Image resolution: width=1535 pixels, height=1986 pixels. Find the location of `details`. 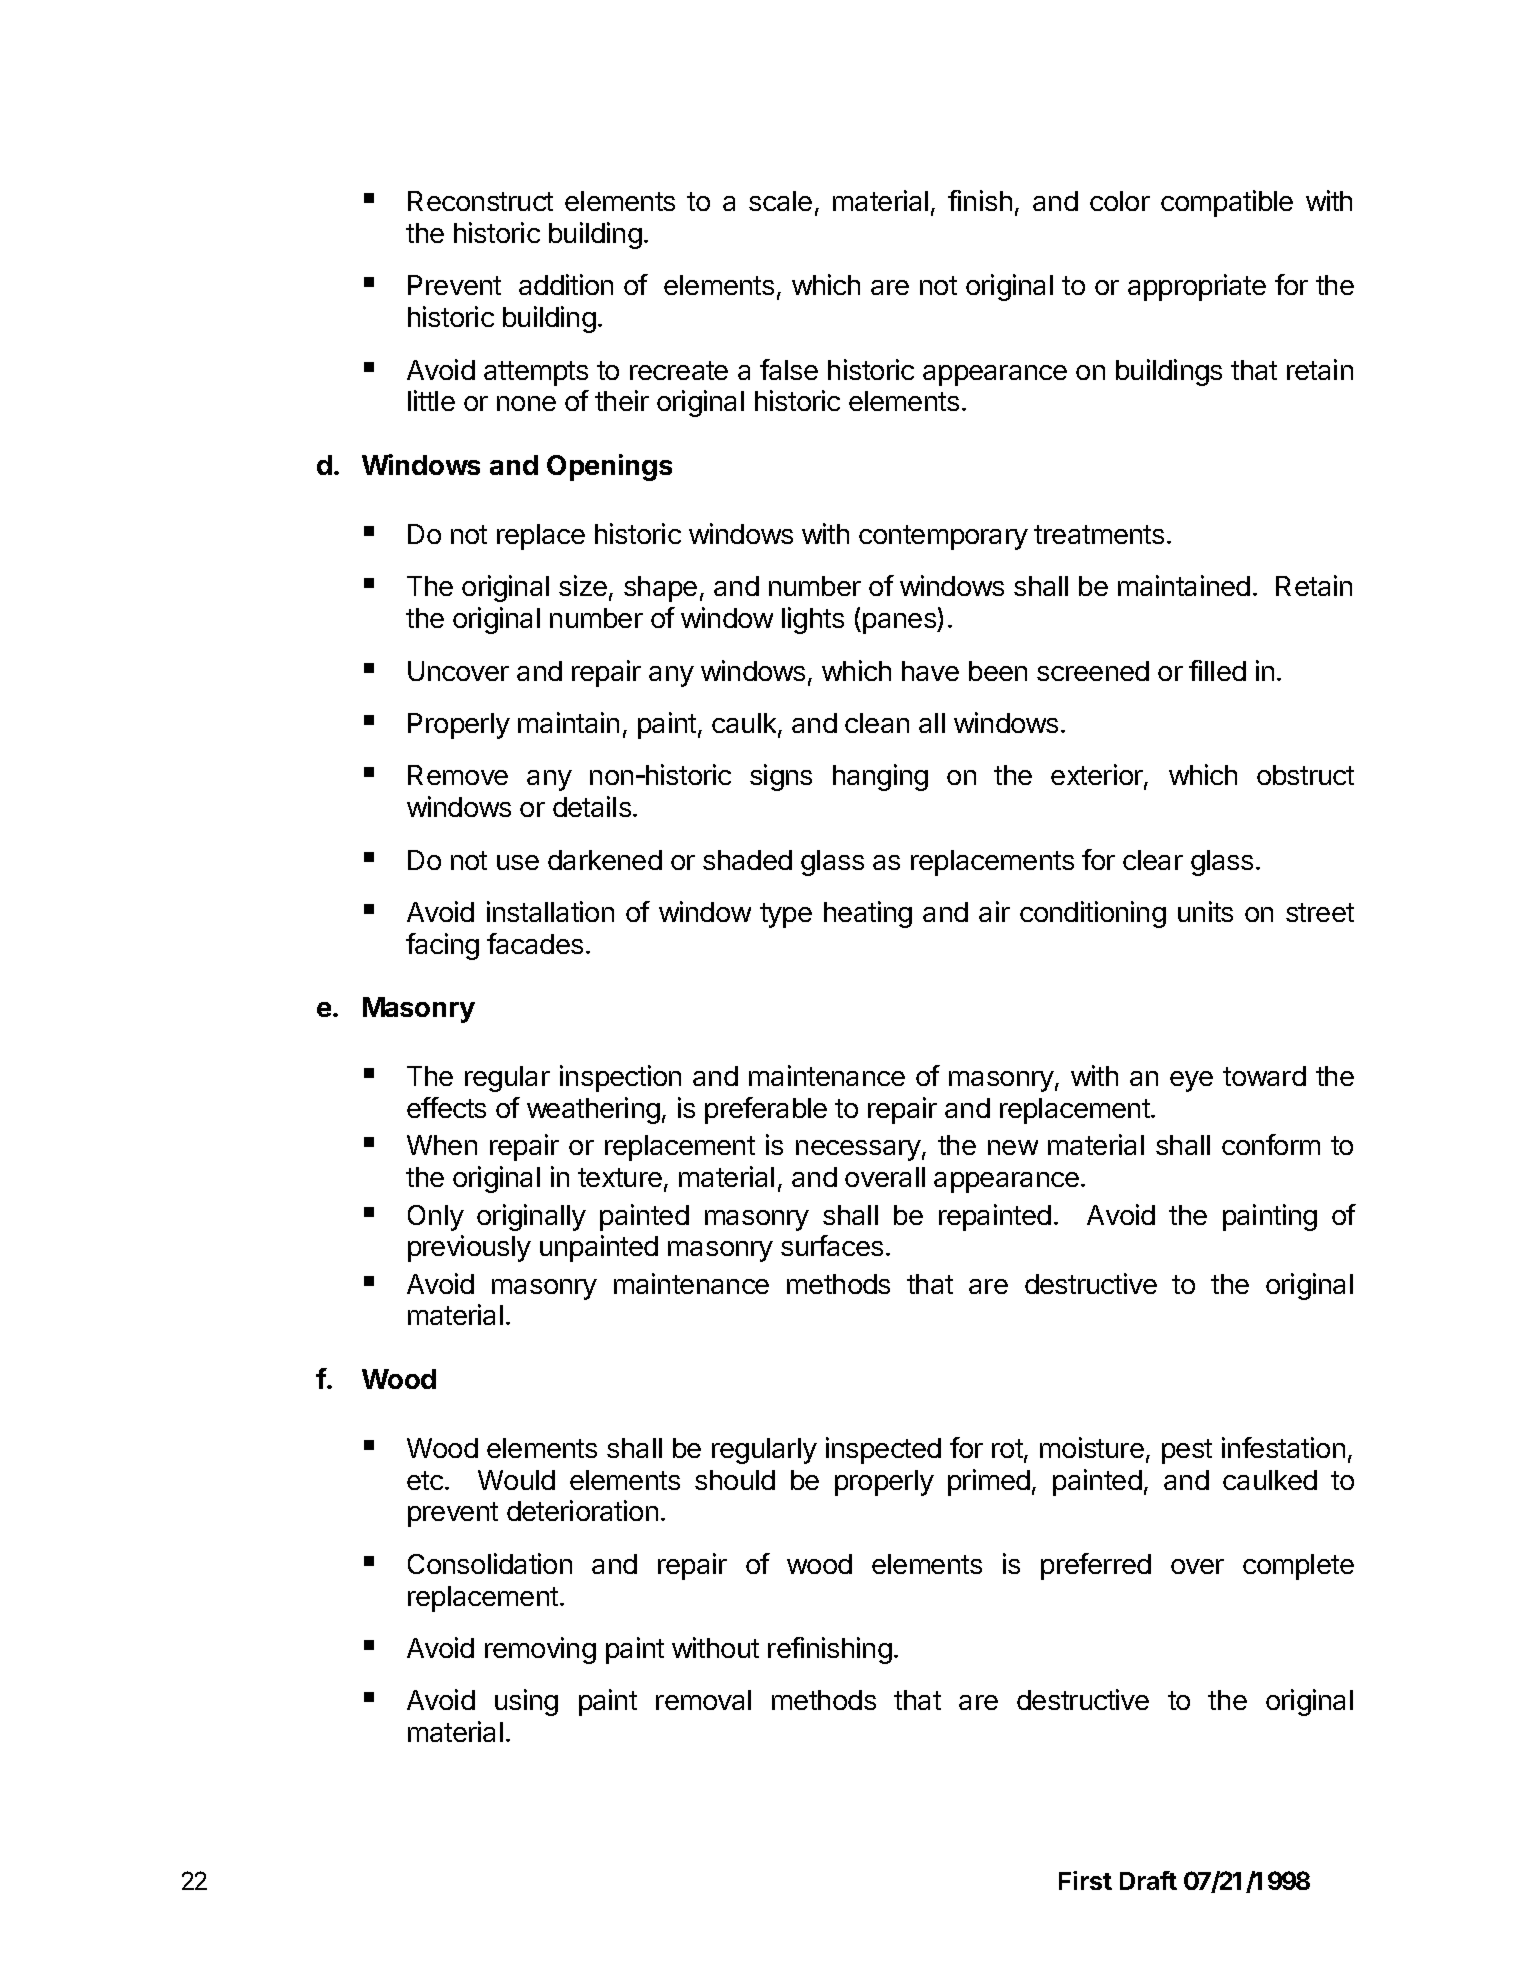

details is located at coordinates (592, 806).
